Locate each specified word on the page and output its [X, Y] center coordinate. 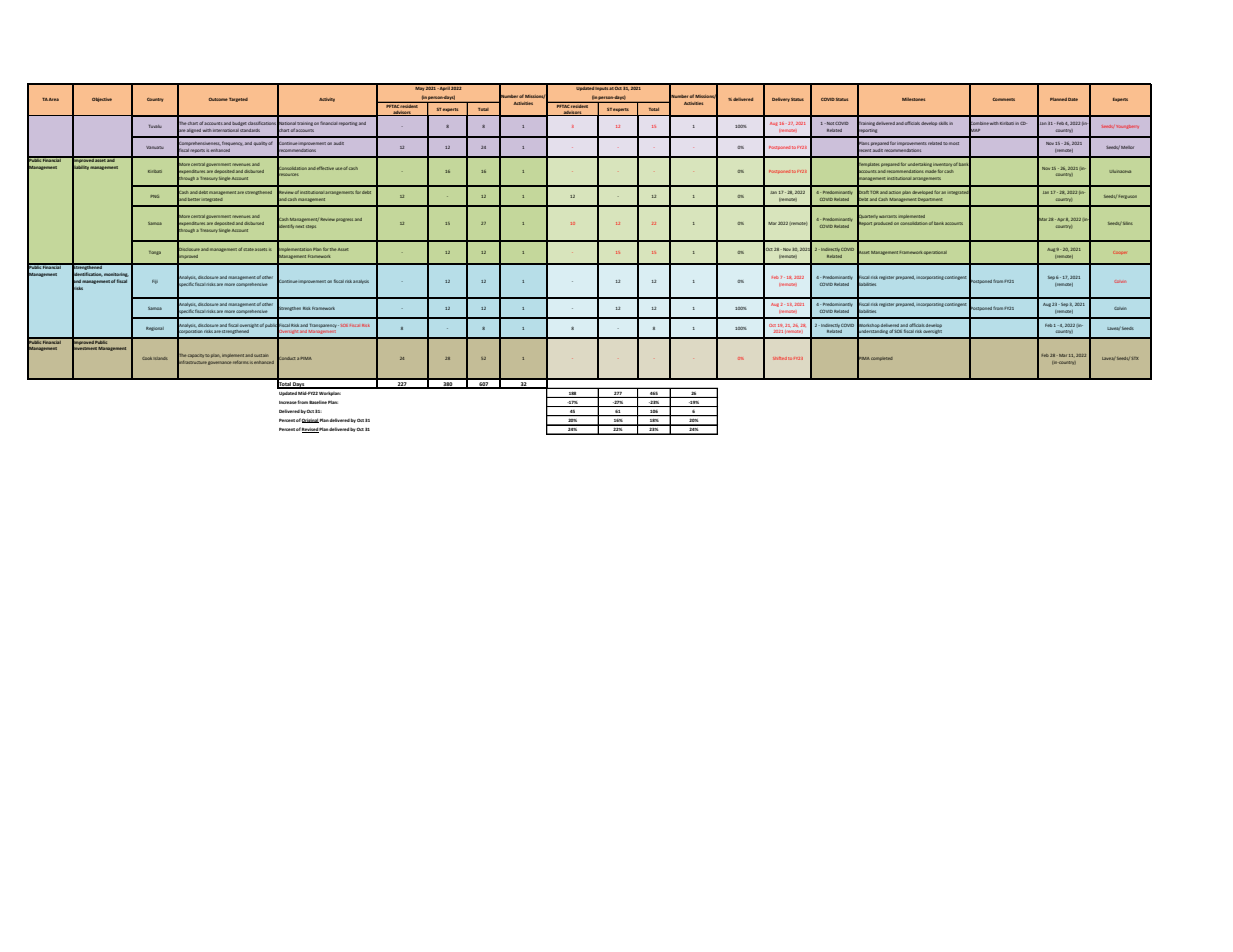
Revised [310, 430]
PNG [154, 196]
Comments [1004, 99]
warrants [888, 216]
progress [344, 220]
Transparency [324, 326]
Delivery [781, 100]
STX [1134, 358]
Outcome [218, 99]
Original [310, 420]
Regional [155, 329]
